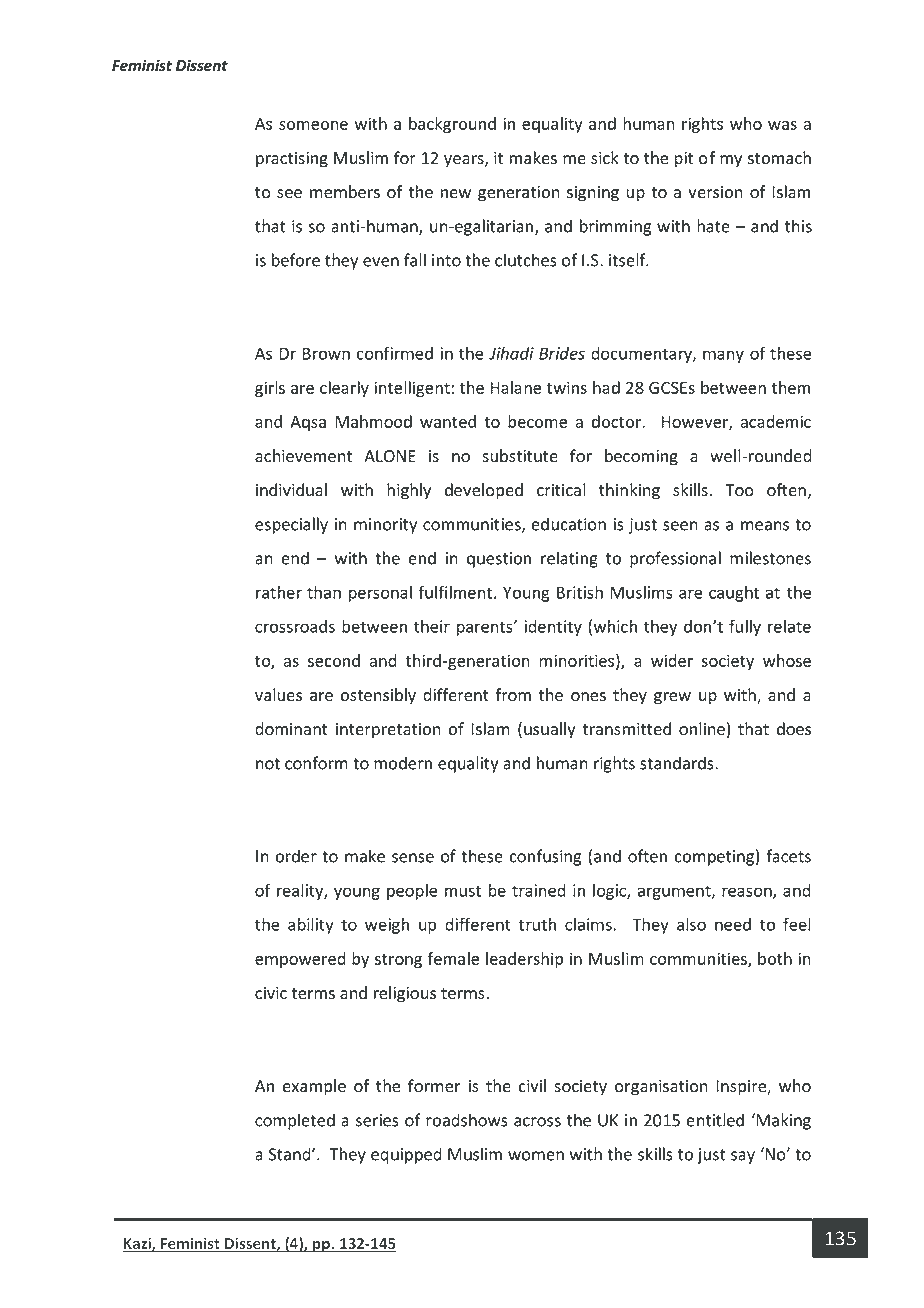  What do you see at coordinates (545, 857) in the document?
I see `confusing` at bounding box center [545, 857].
